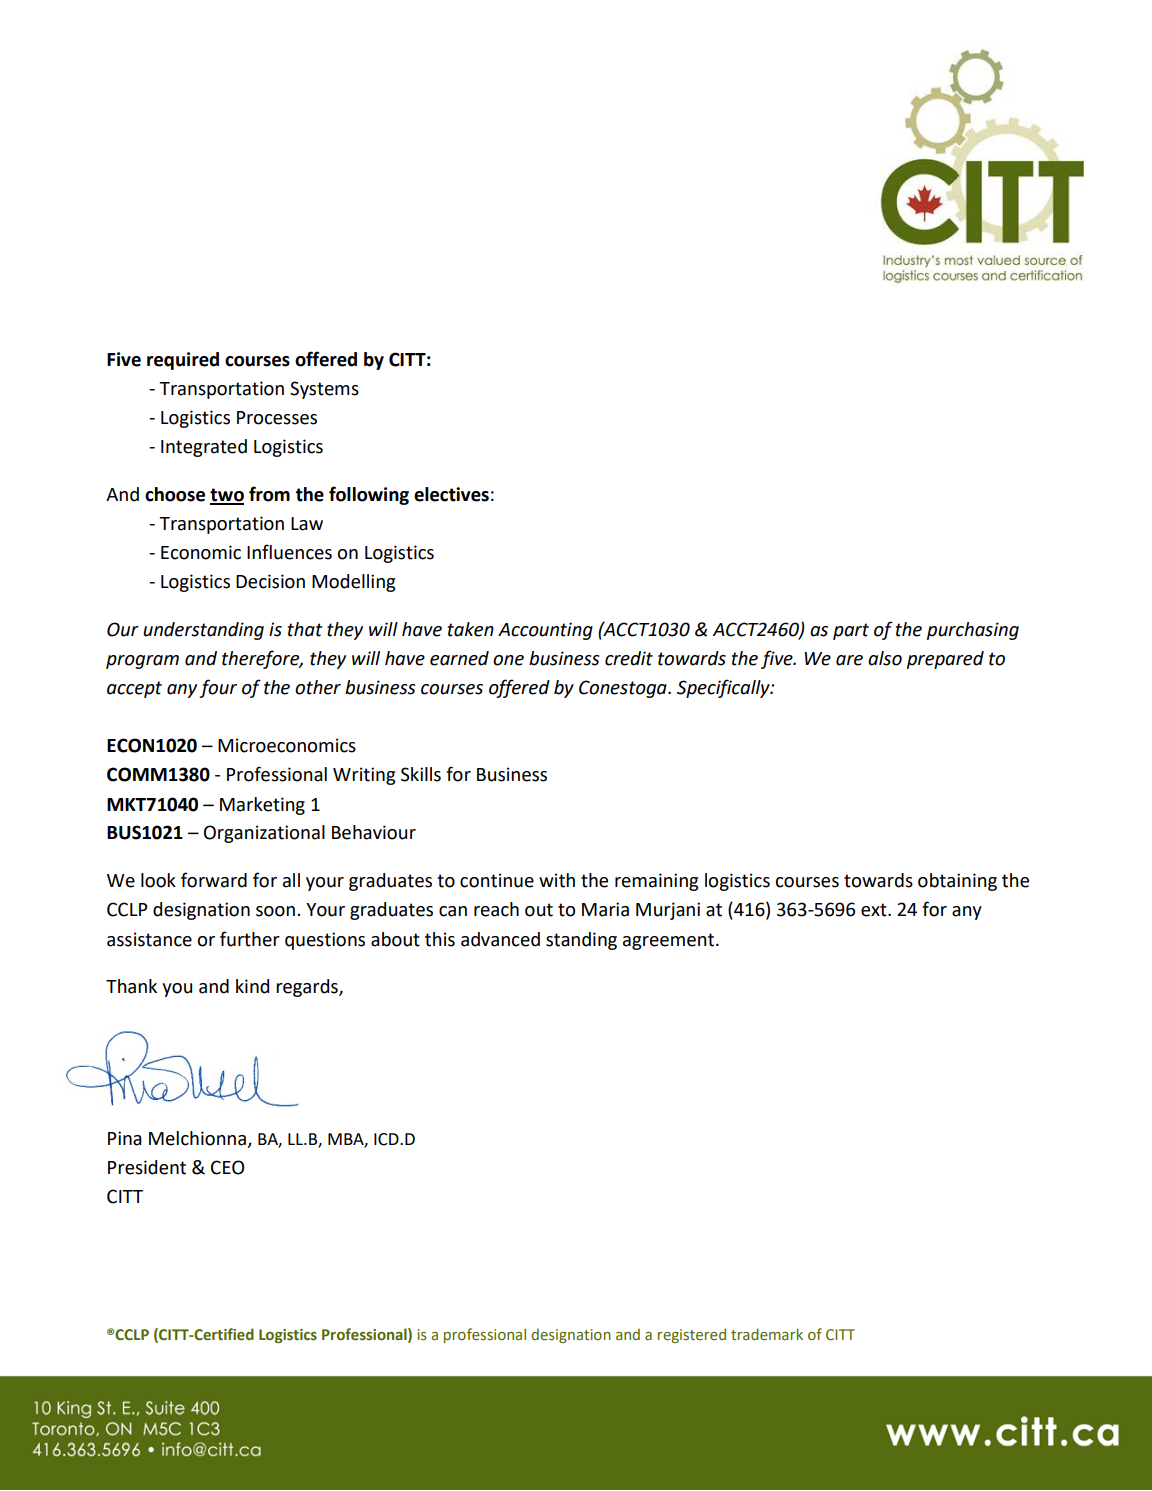 The image size is (1152, 1491). What do you see at coordinates (851, 631) in the page?
I see `part` at bounding box center [851, 631].
